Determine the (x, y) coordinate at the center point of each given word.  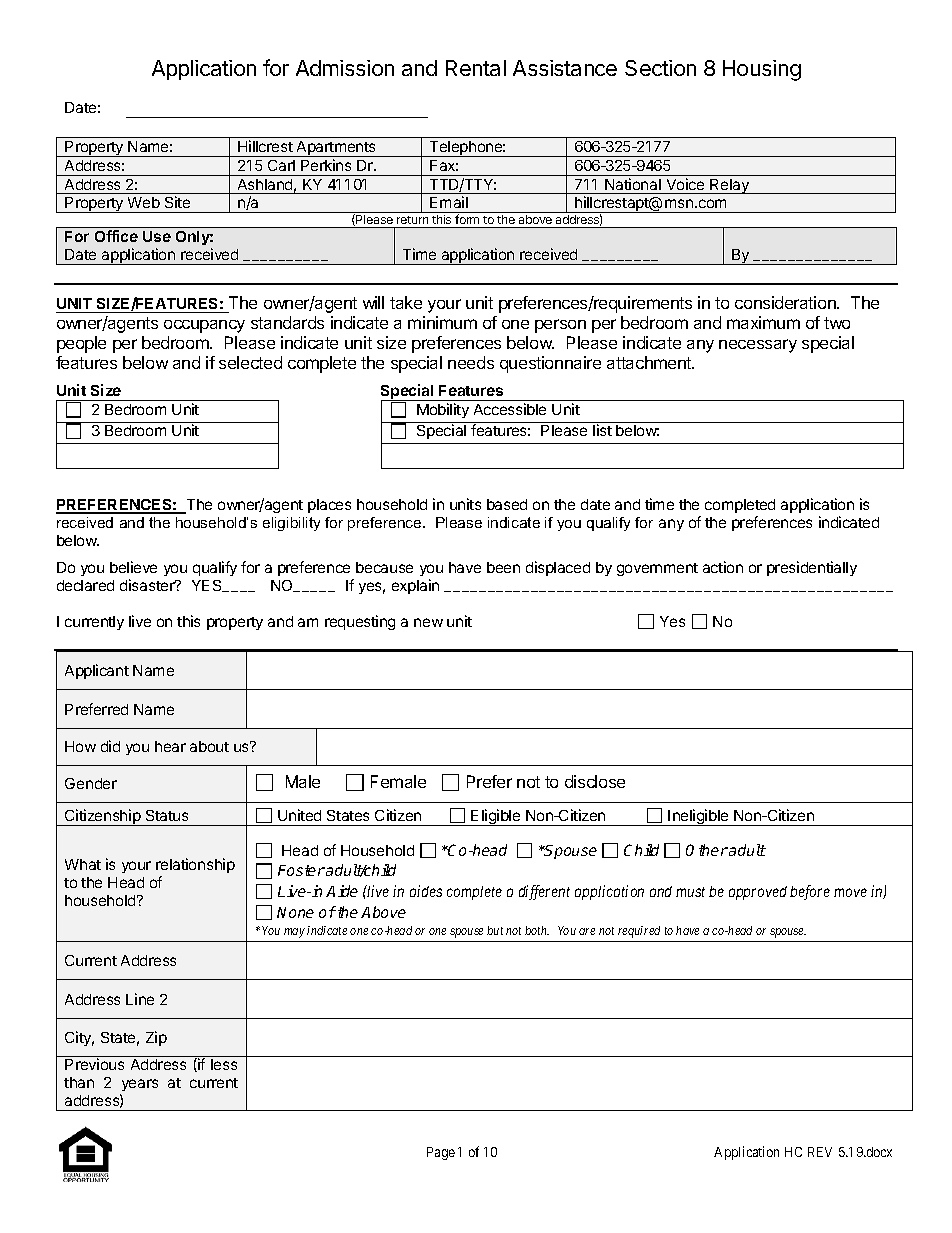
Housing (762, 70)
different (544, 892)
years (139, 1087)
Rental (476, 68)
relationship (195, 865)
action (723, 567)
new (428, 622)
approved (758, 893)
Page (441, 1153)
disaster (148, 585)
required (639, 932)
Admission (345, 68)
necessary (758, 346)
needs (471, 362)
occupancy (204, 326)
